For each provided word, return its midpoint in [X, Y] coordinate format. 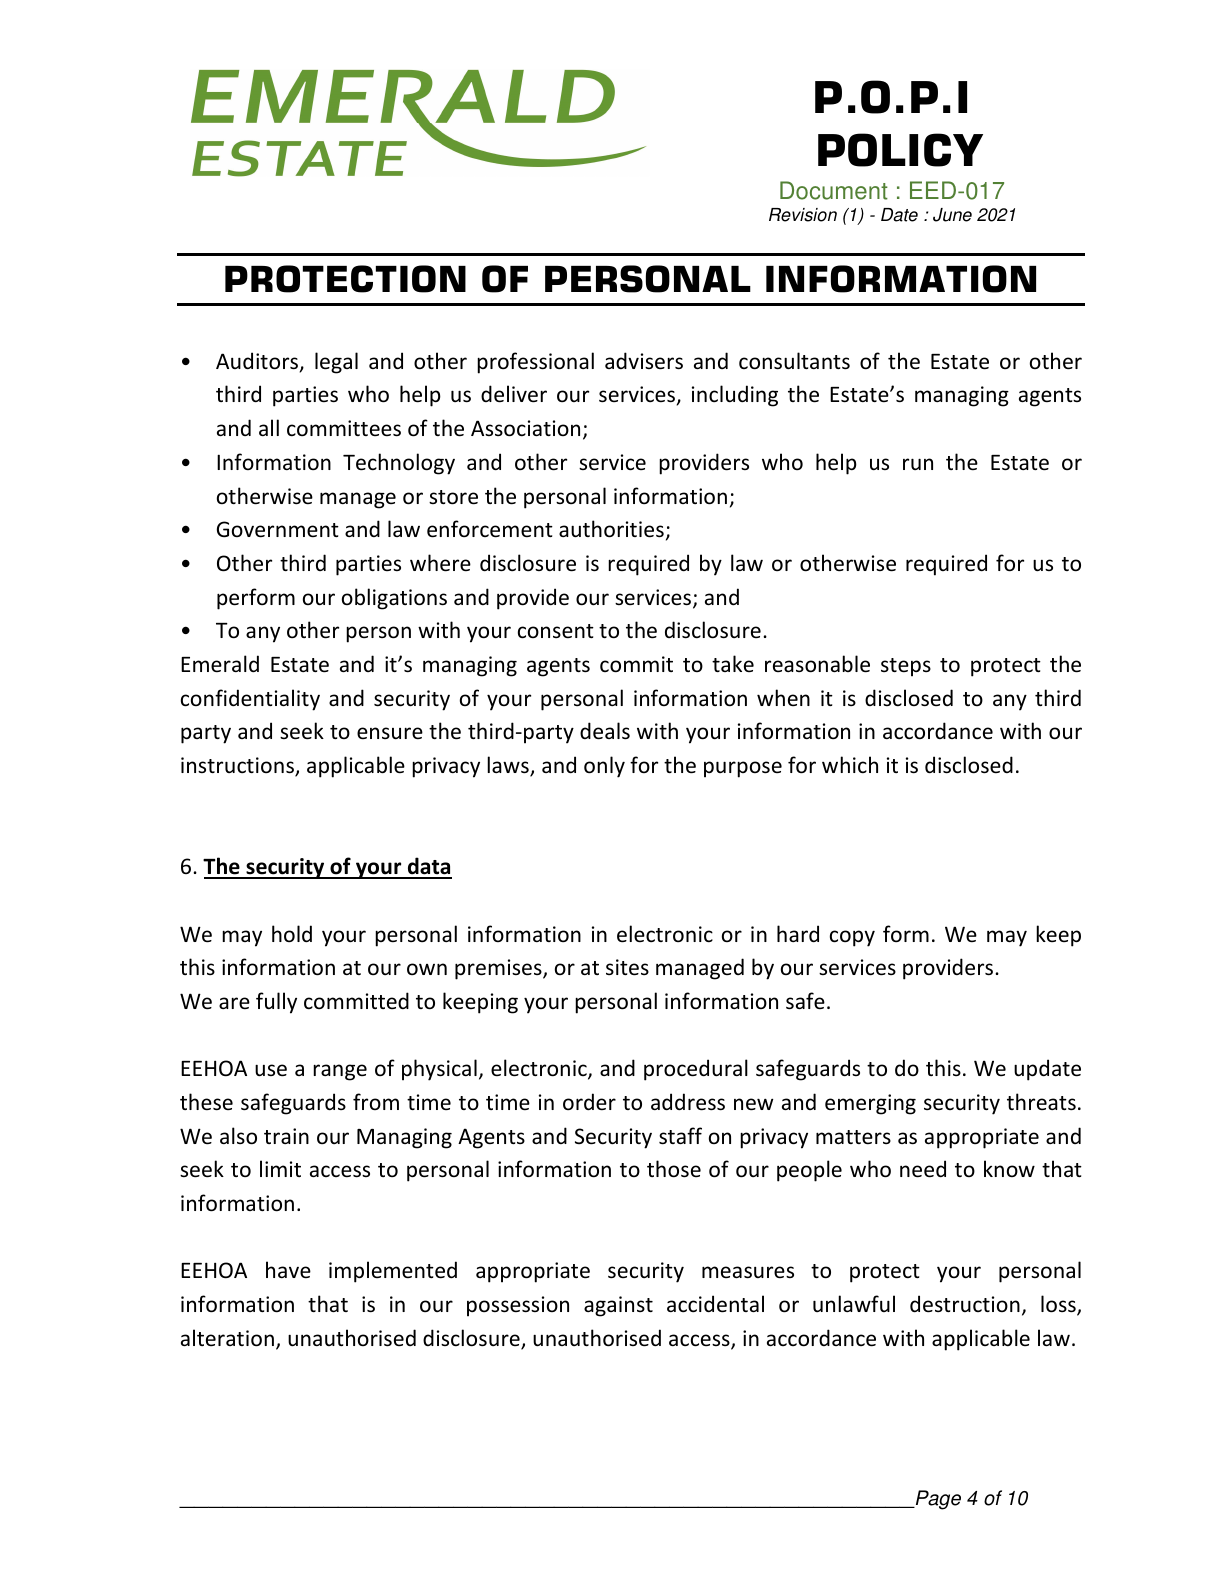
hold [292, 933]
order [589, 1102]
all [269, 427]
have [288, 1270]
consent [556, 631]
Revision [803, 215]
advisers [644, 361]
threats [1041, 1102]
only [604, 767]
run [918, 464]
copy [852, 938]
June [952, 215]
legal [336, 363]
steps [906, 667]
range [340, 1072]
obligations [394, 599]
